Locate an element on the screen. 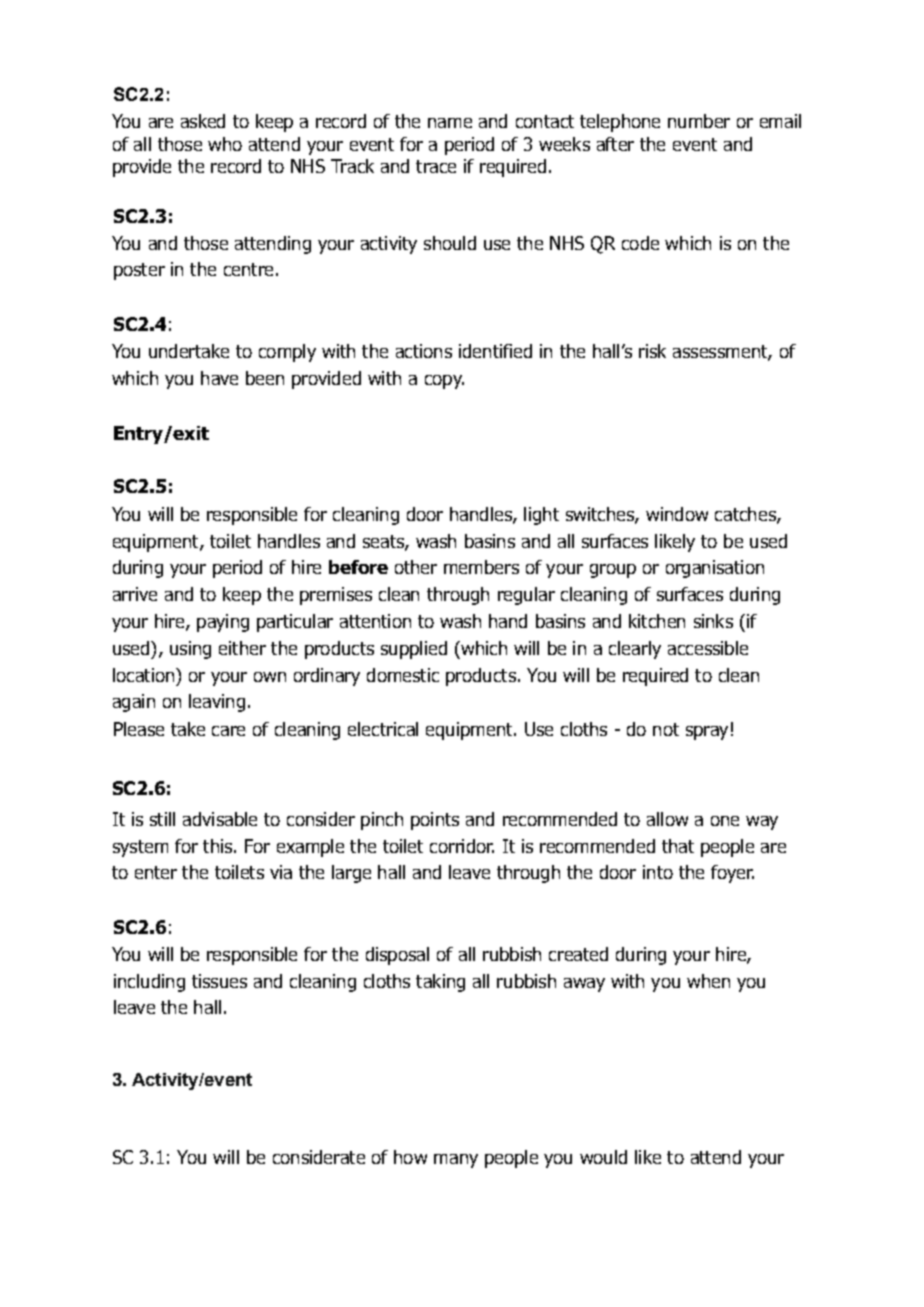  number is located at coordinates (699, 121).
